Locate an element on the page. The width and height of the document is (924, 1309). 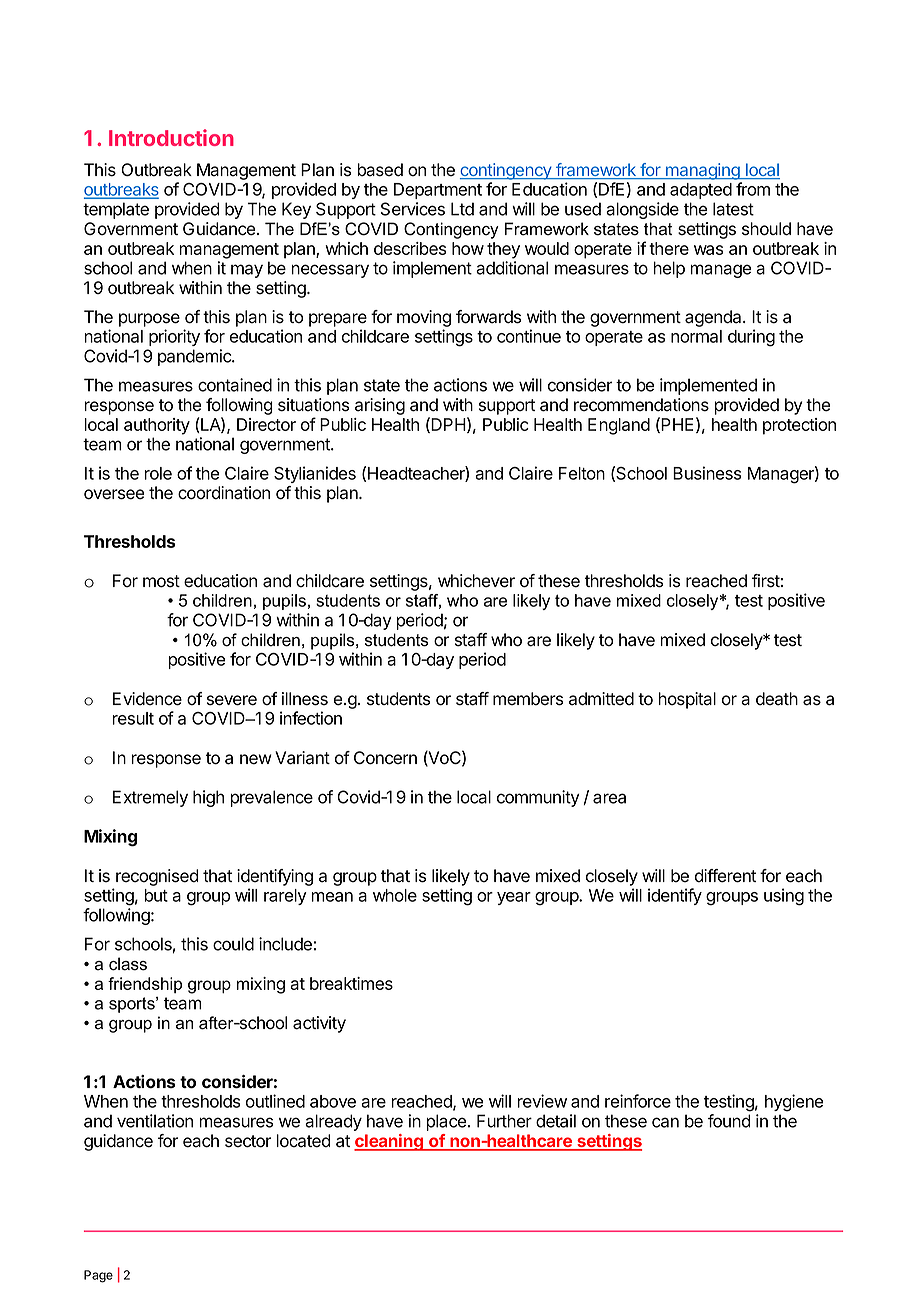
managing is located at coordinates (703, 171).
